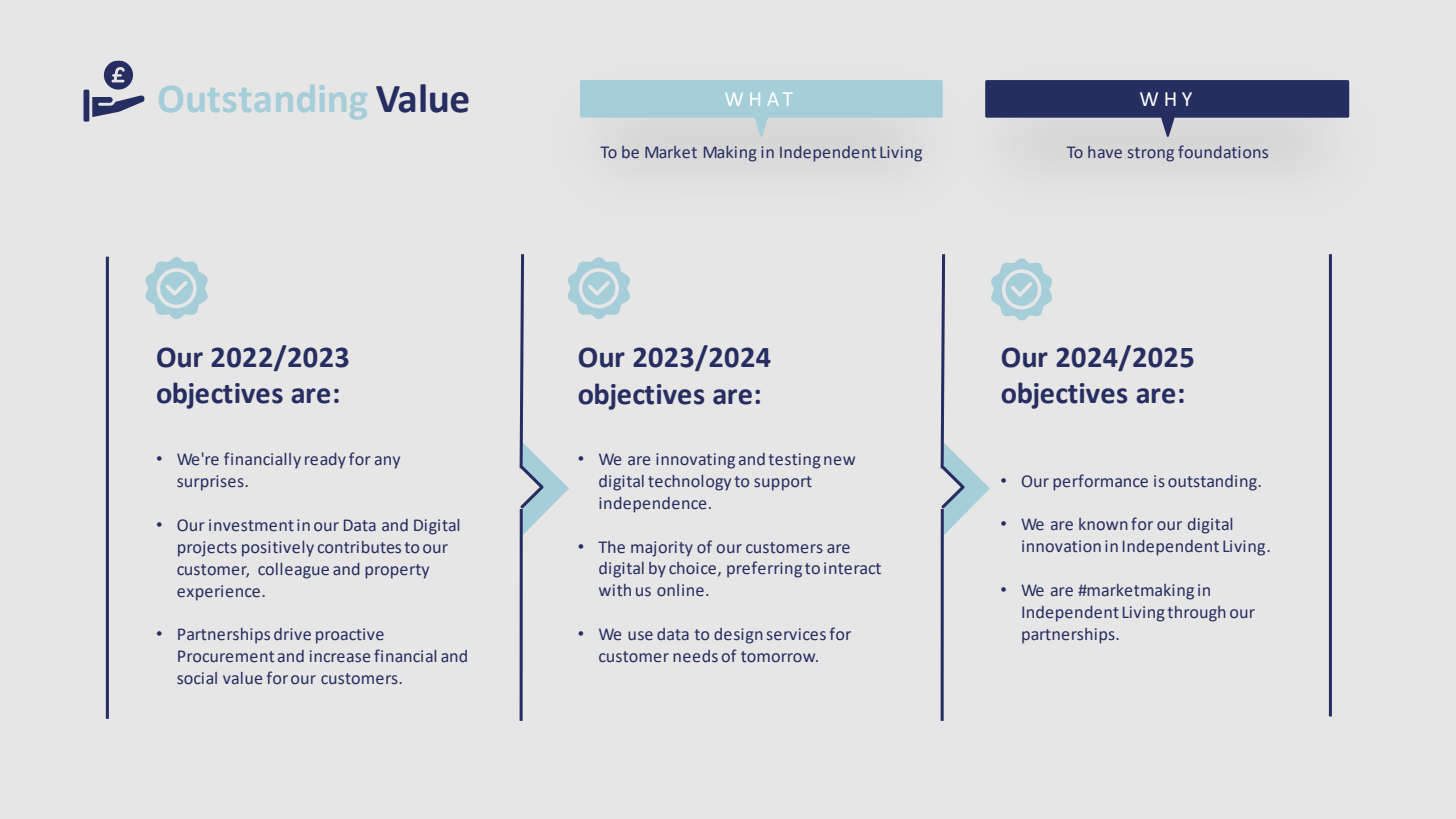 The width and height of the screenshot is (1456, 819). I want to click on new, so click(839, 460).
